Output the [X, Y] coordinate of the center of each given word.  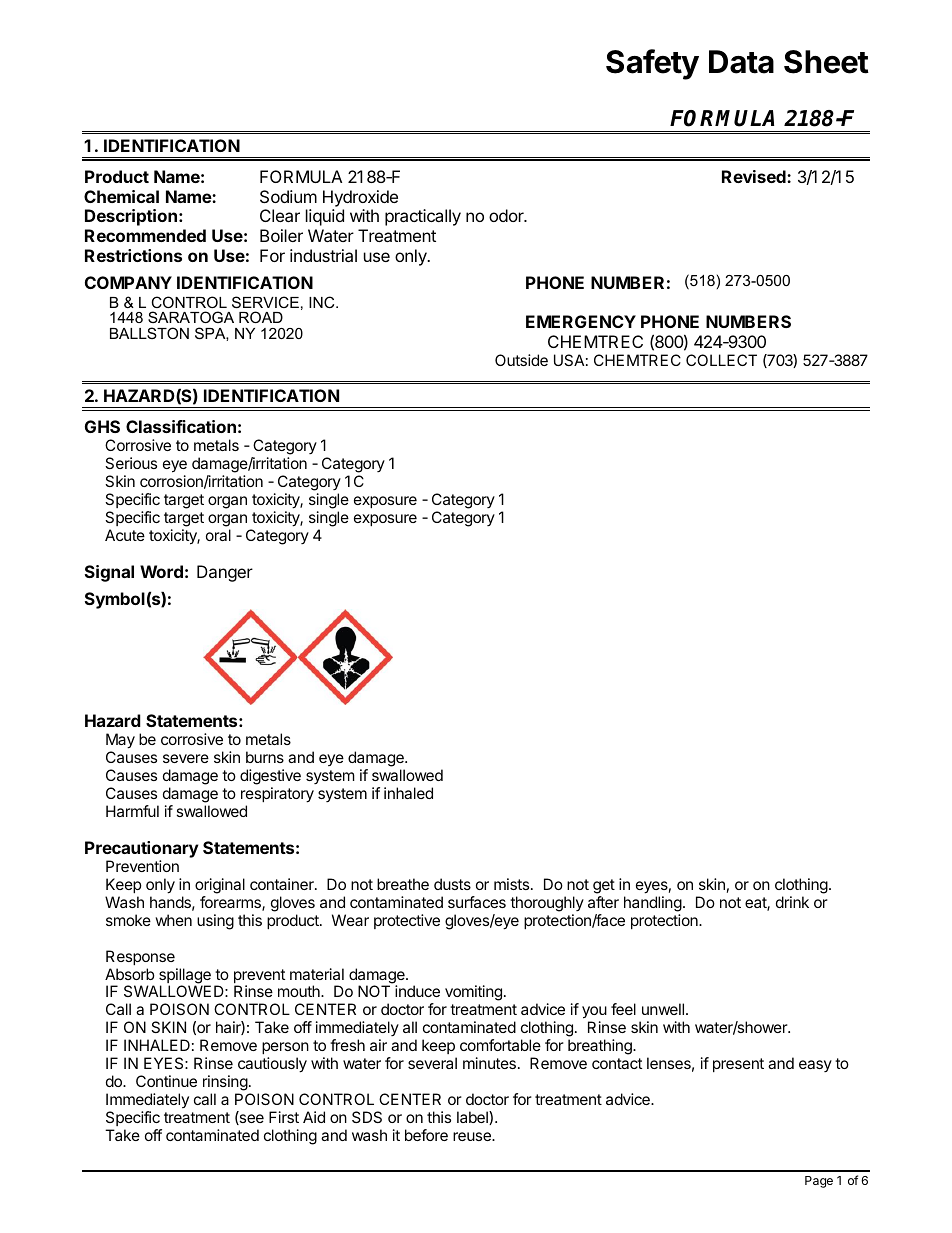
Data [741, 62]
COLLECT [721, 360]
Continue [166, 1081]
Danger [225, 573]
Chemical [121, 196]
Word [161, 571]
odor [507, 215]
